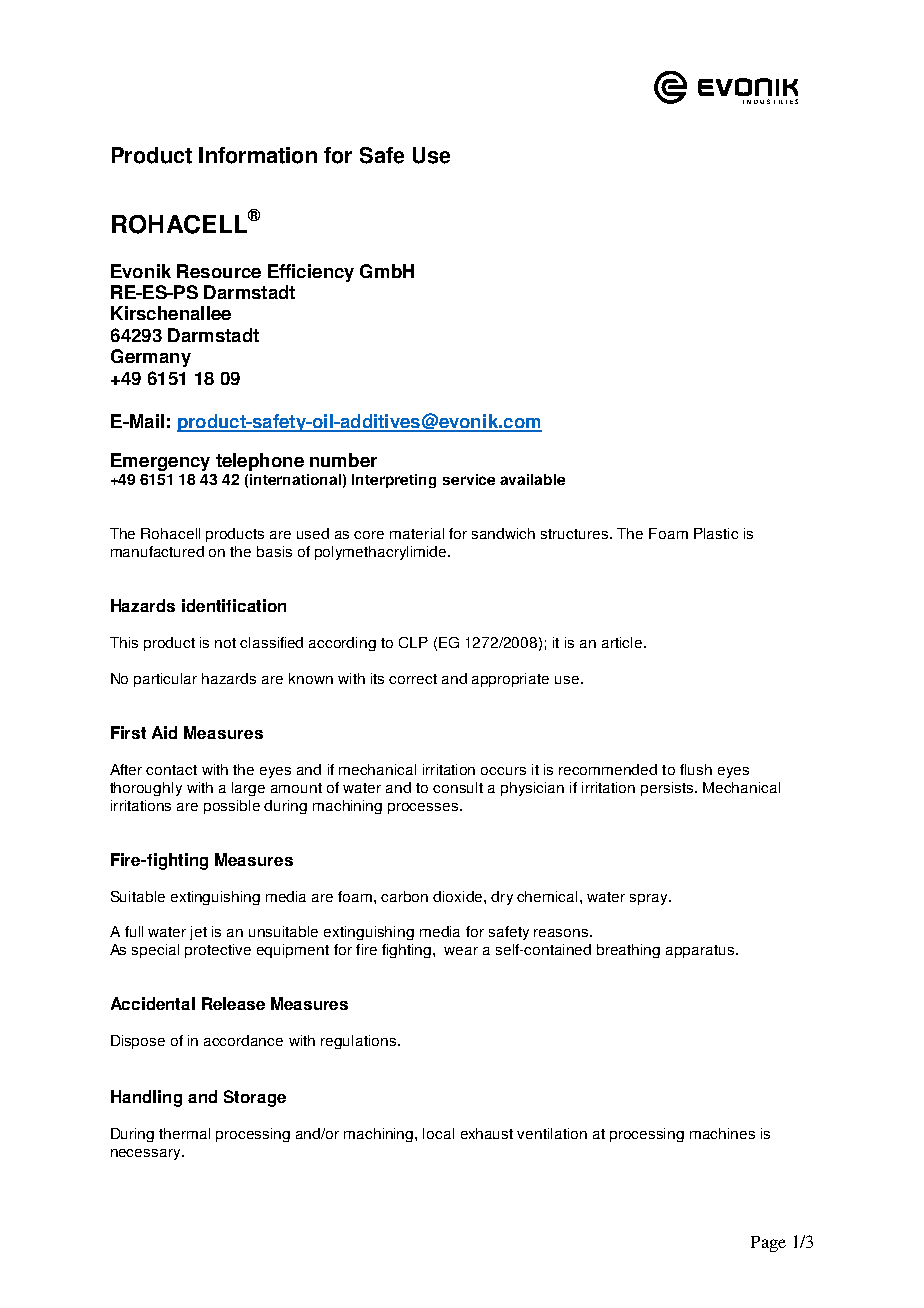 The height and width of the screenshot is (1308, 924). Describe the element at coordinates (716, 533) in the screenshot. I see `Plastic` at that location.
